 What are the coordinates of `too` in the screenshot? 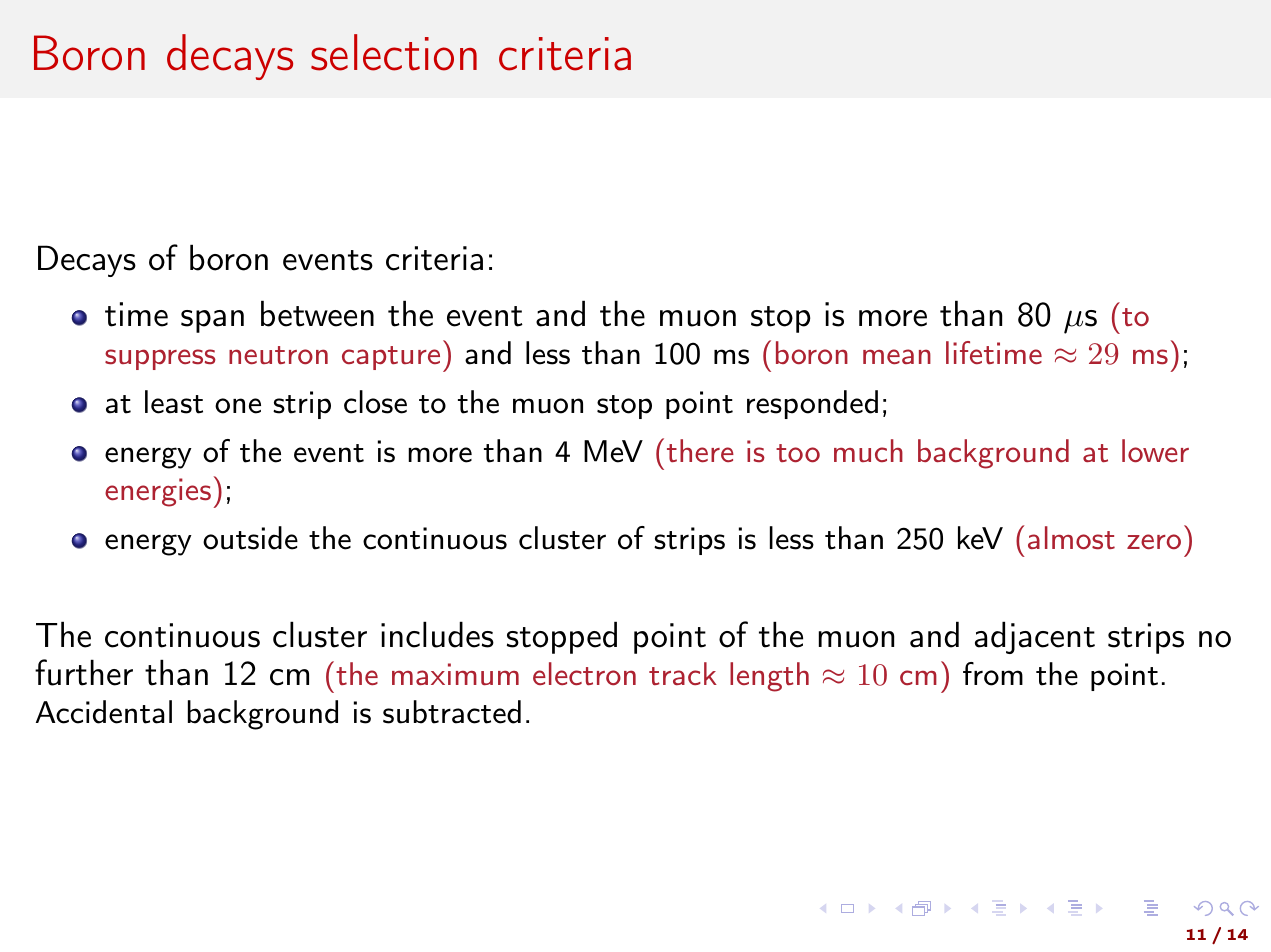 It's located at (798, 453).
